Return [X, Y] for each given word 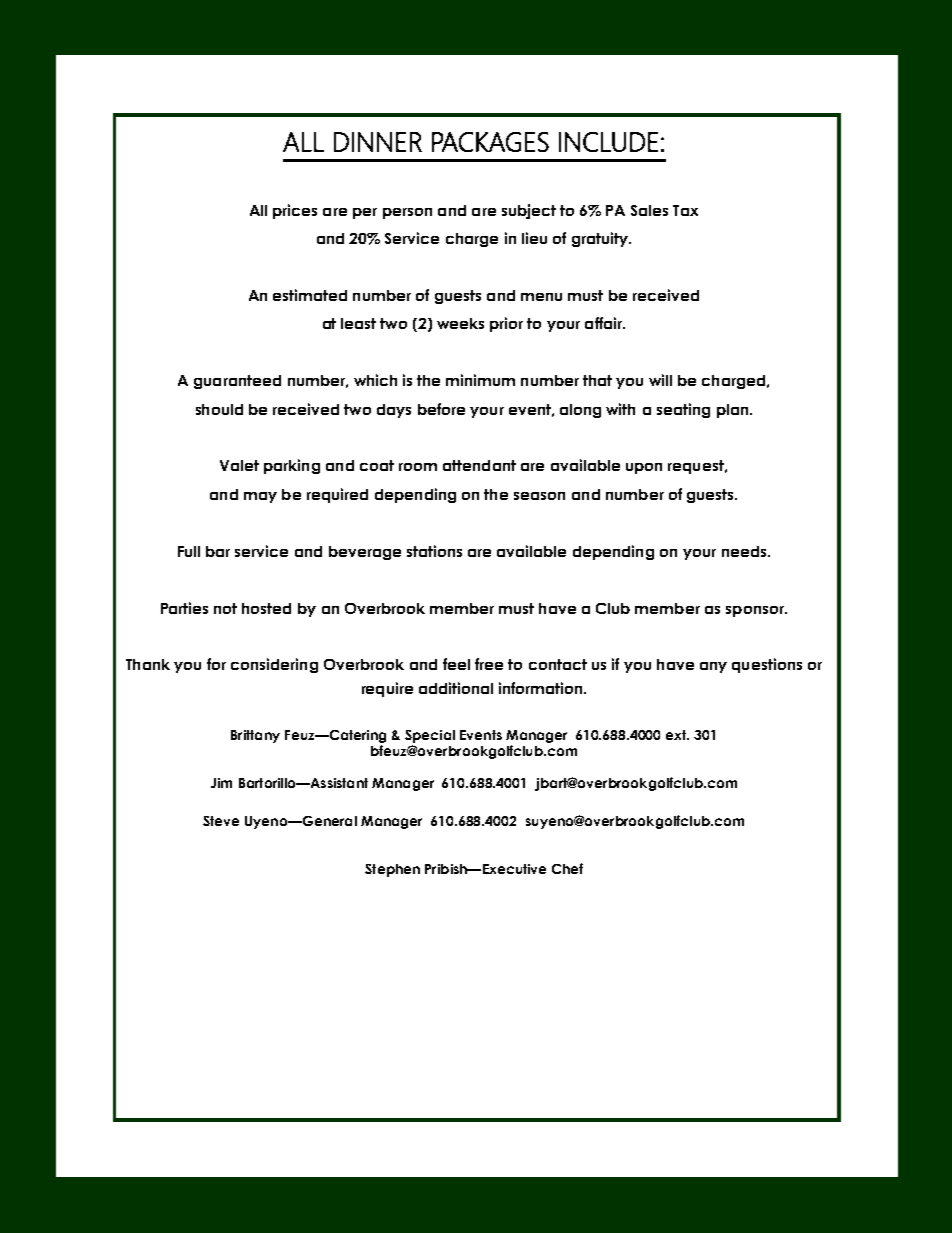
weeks [460, 323]
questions [767, 665]
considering [274, 665]
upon [644, 468]
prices [295, 211]
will [660, 380]
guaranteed [237, 382]
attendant [479, 465]
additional [456, 688]
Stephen [392, 870]
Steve [221, 821]
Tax [685, 210]
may [260, 497]
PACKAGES [490, 142]
